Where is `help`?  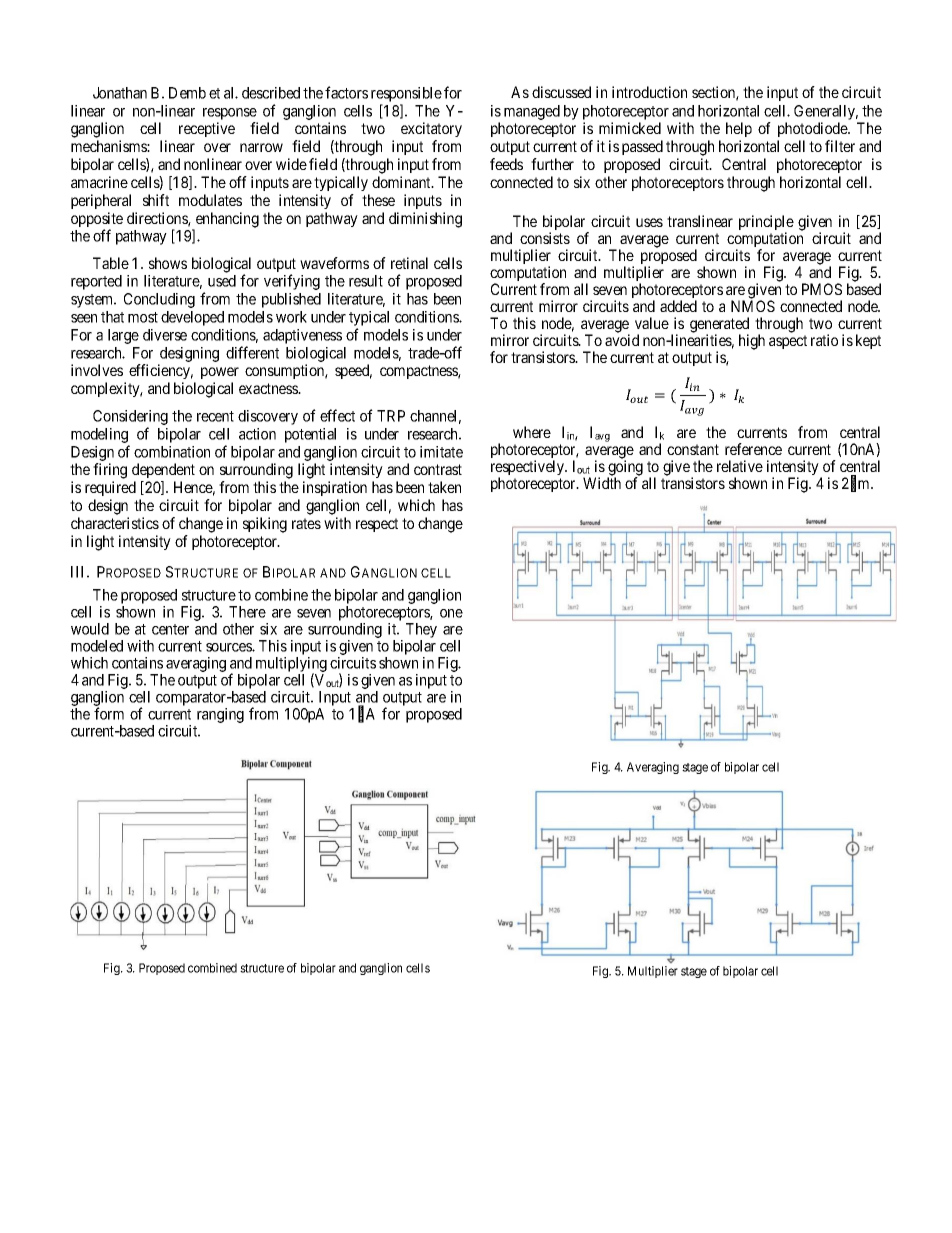
help is located at coordinates (739, 129).
